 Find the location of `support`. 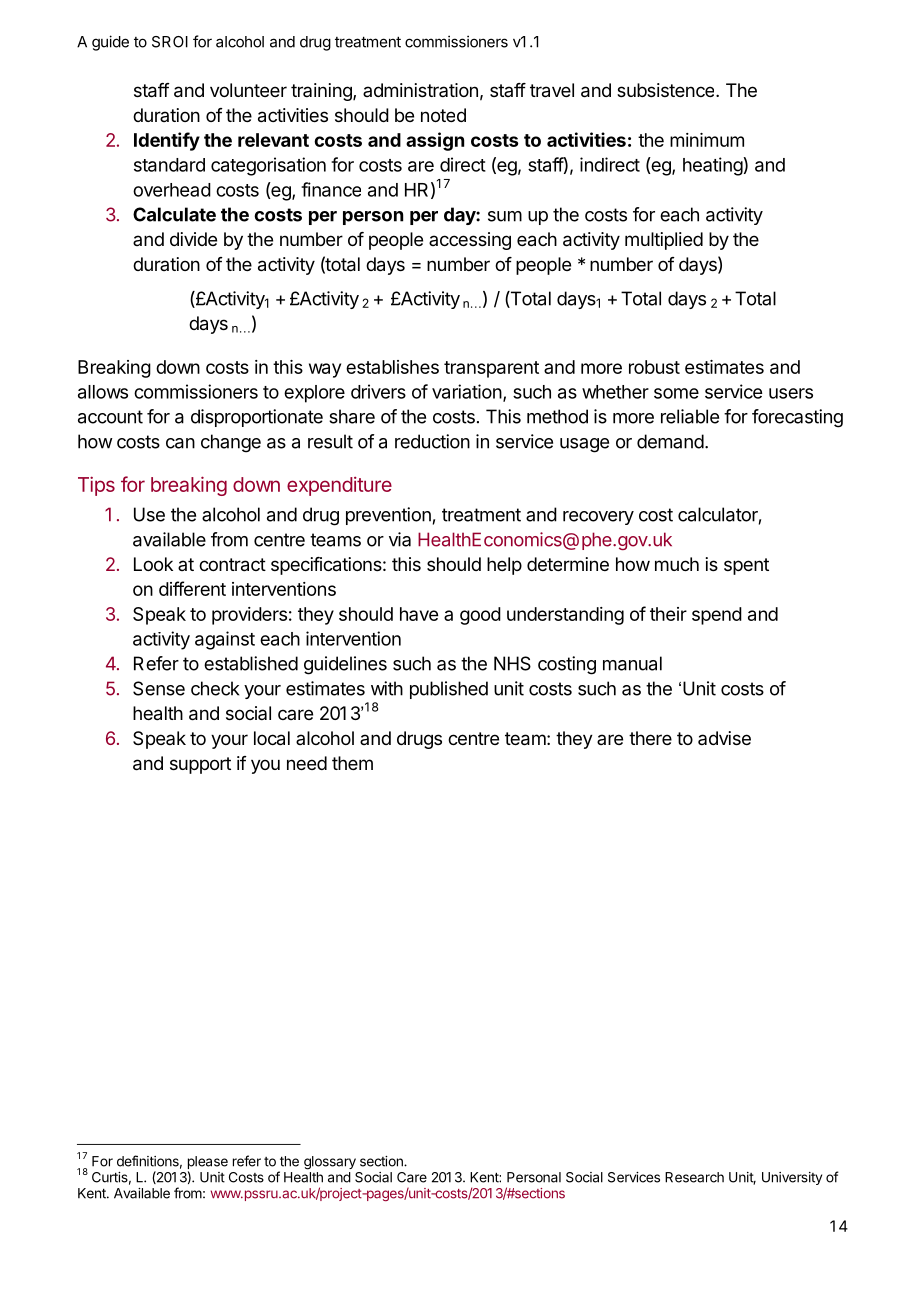

support is located at coordinates (200, 765).
